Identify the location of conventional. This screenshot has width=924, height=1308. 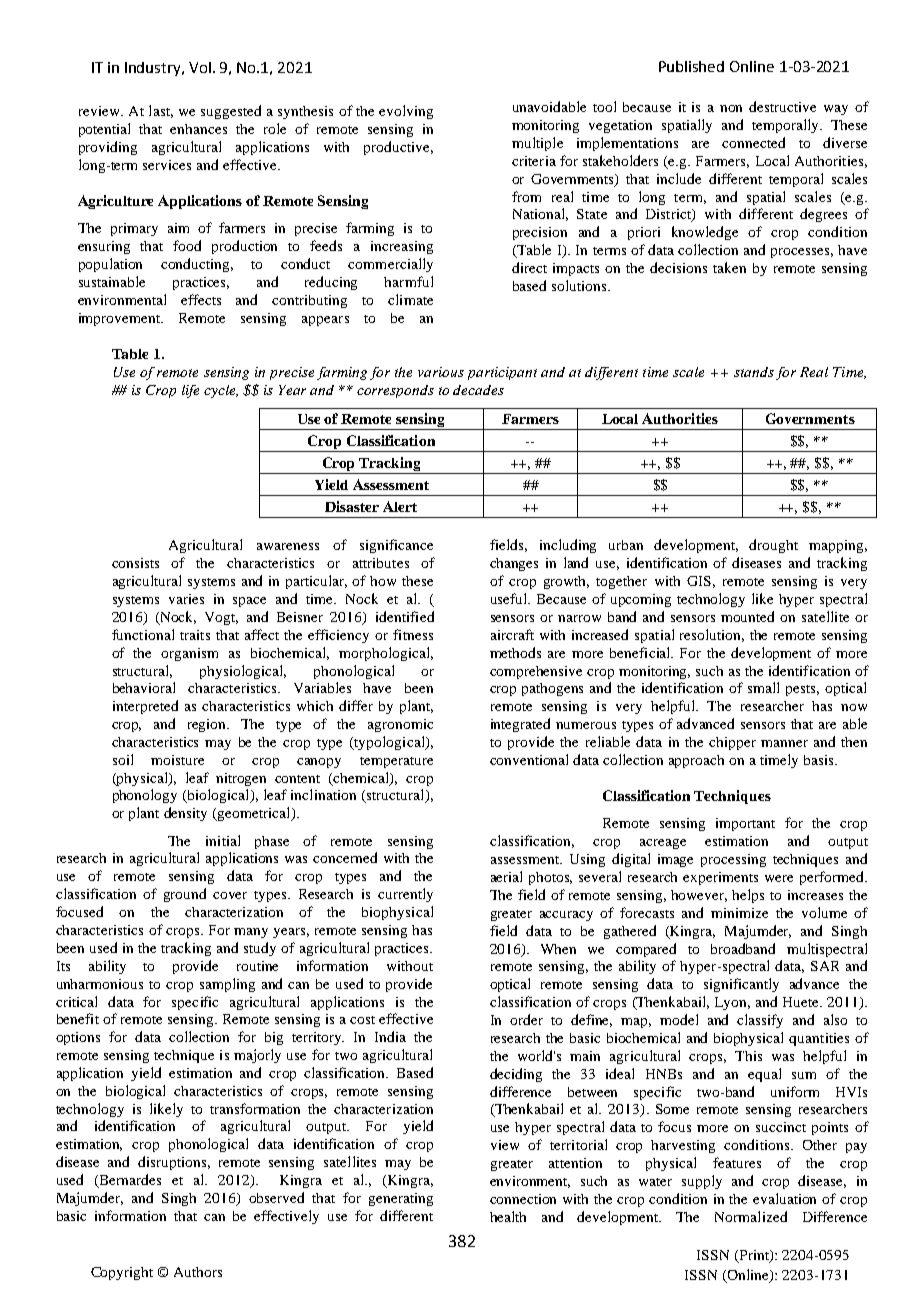
(529, 759).
